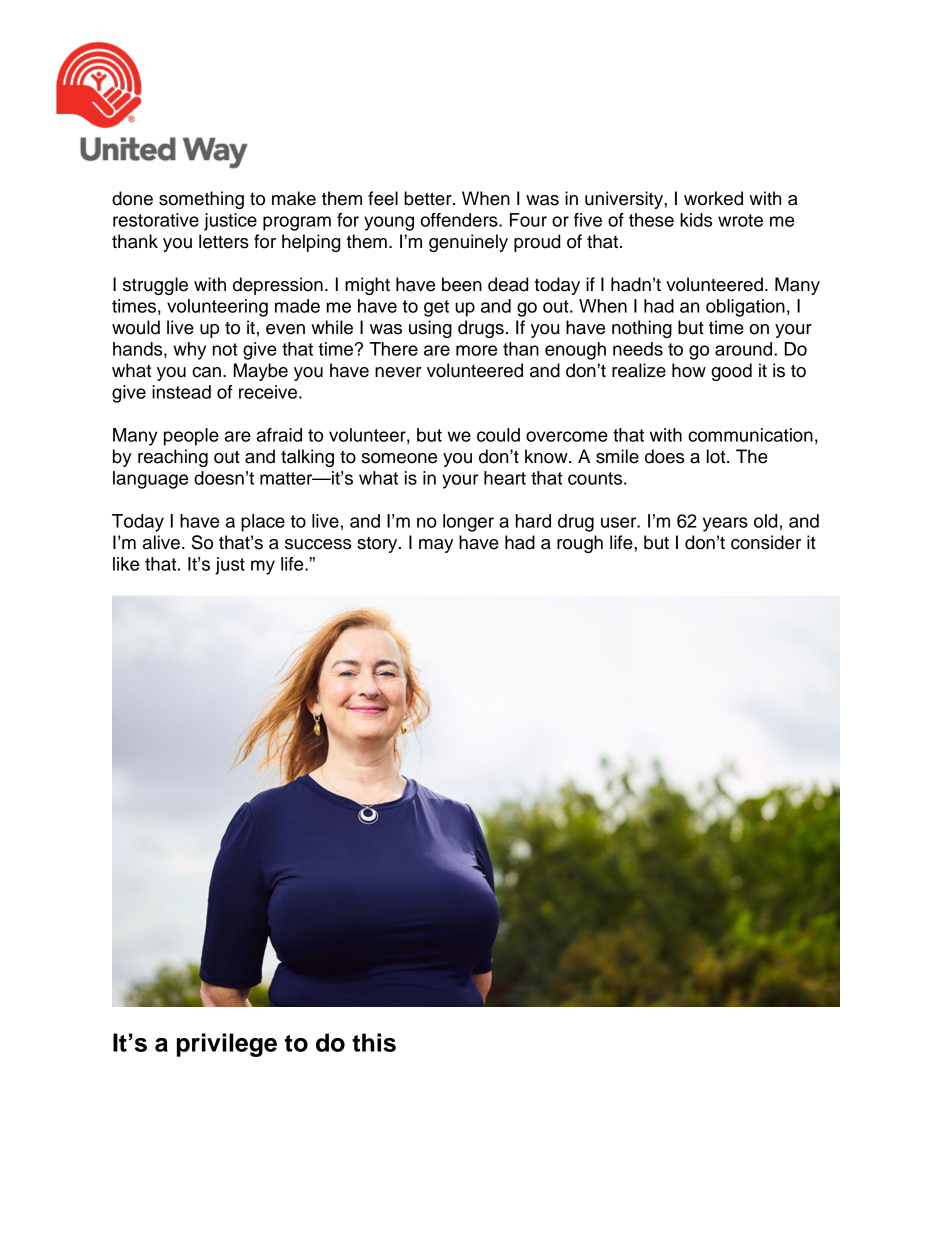  I want to click on like, so click(126, 564).
